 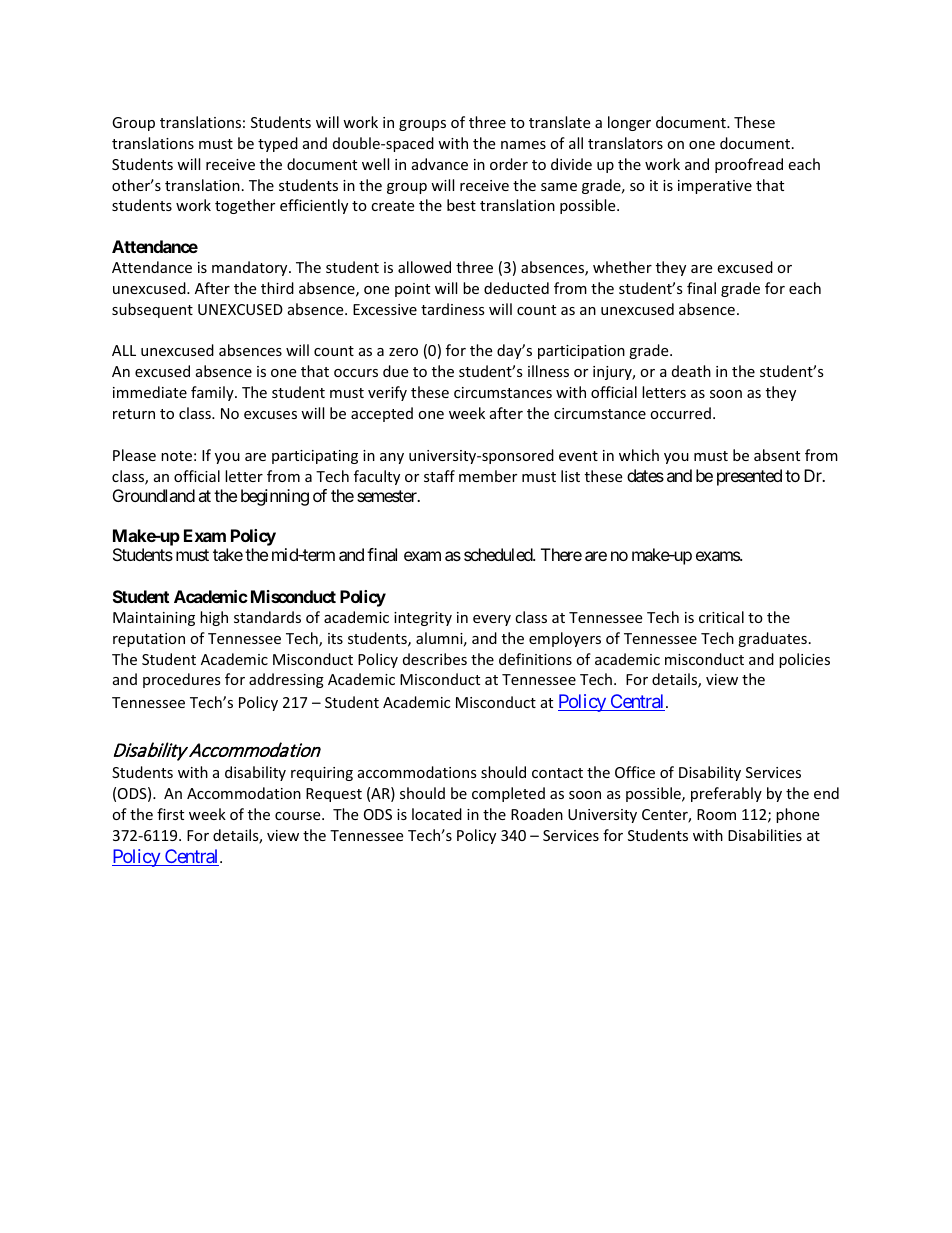 What do you see at coordinates (488, 476) in the screenshot?
I see `member` at bounding box center [488, 476].
